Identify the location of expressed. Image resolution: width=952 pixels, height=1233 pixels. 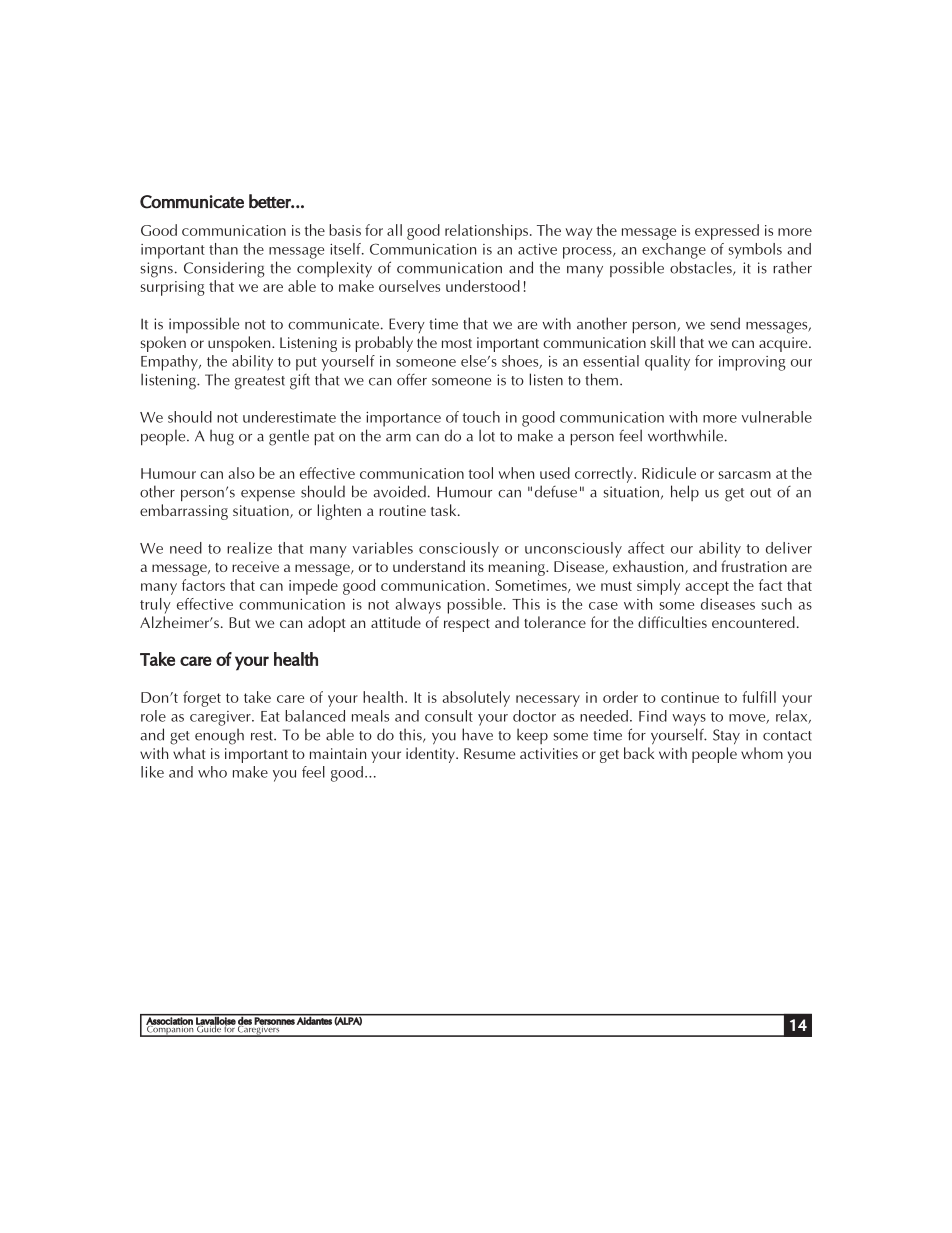
(727, 232).
